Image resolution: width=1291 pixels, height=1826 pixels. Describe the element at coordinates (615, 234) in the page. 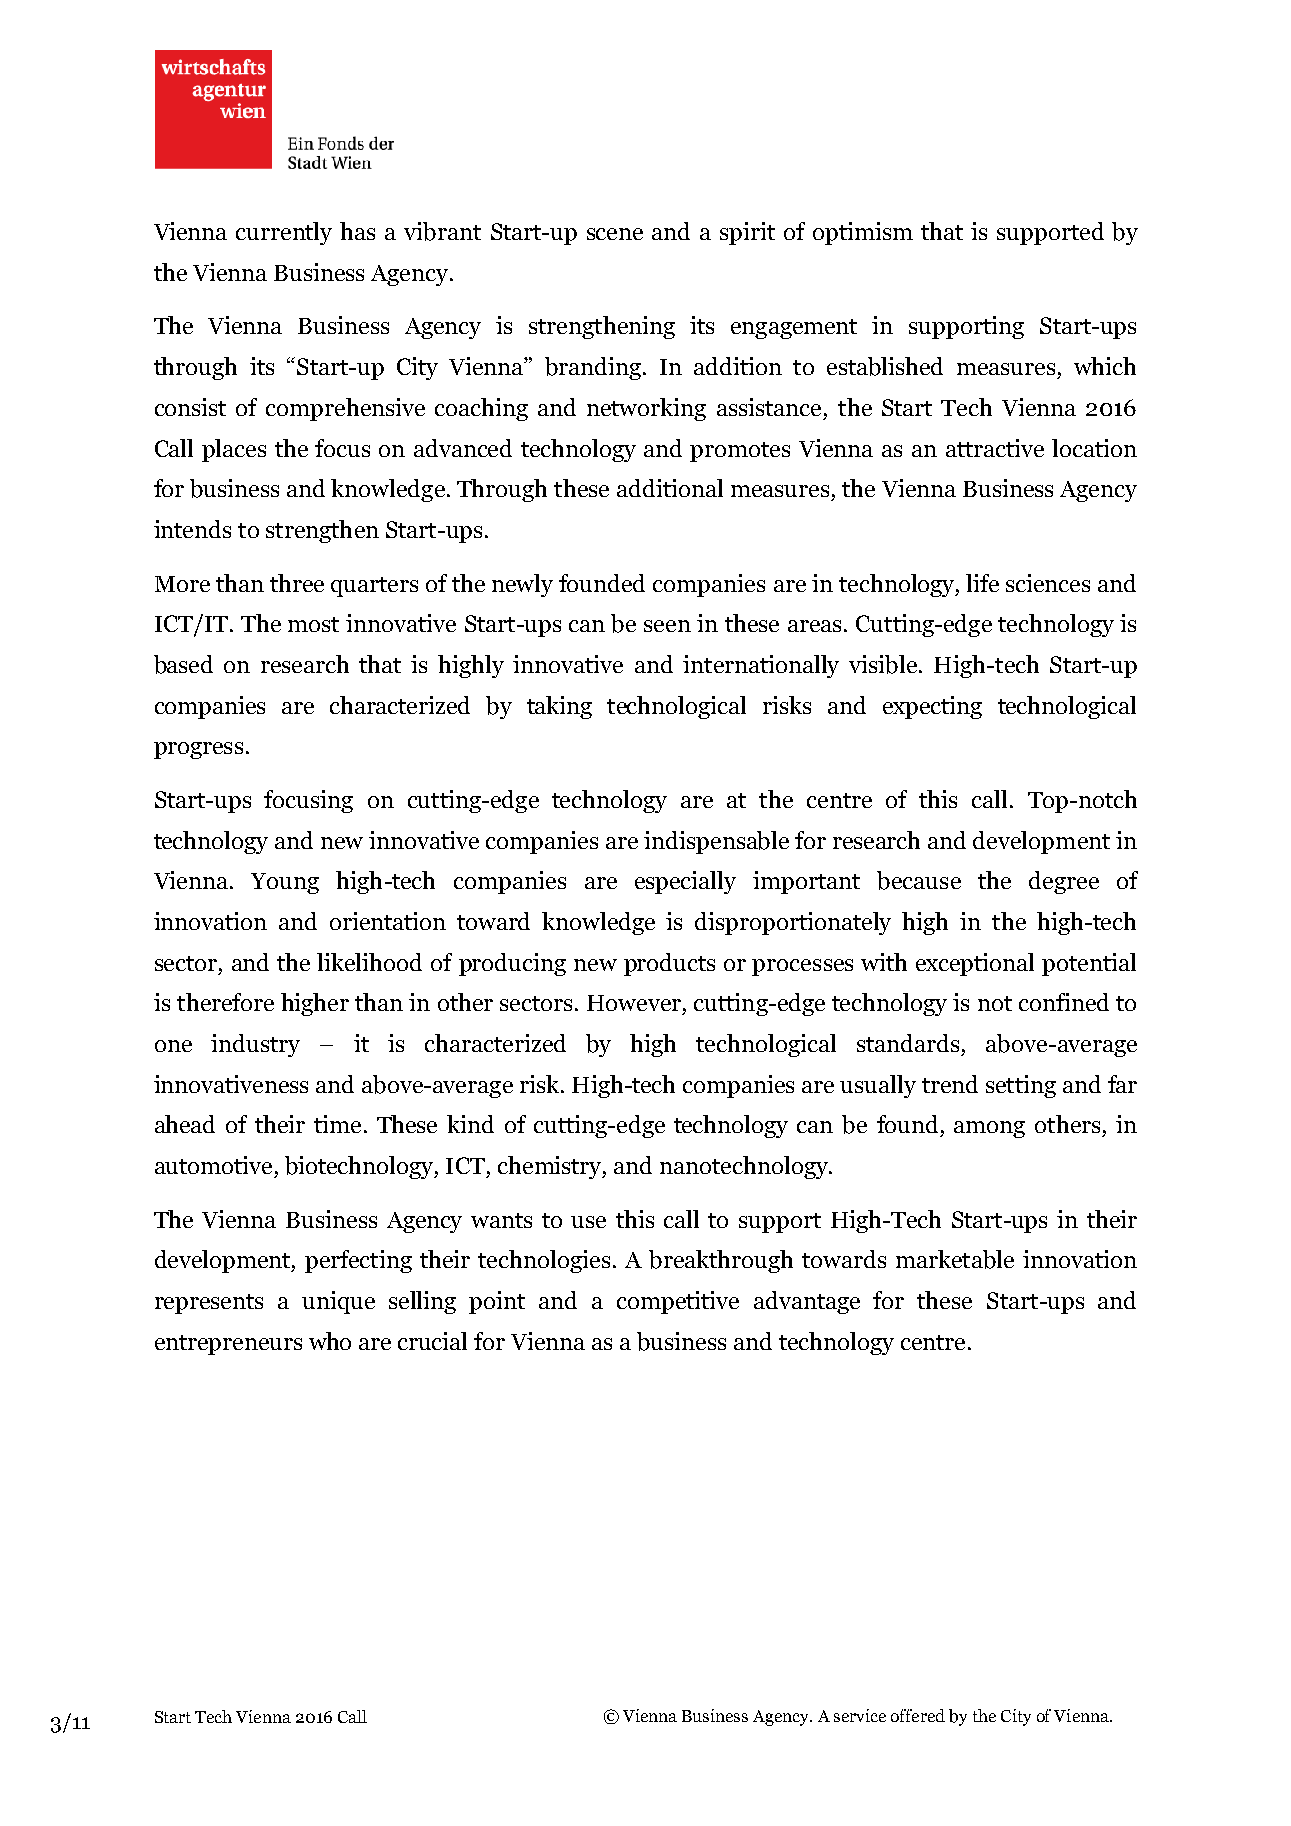

I see `scene` at that location.
